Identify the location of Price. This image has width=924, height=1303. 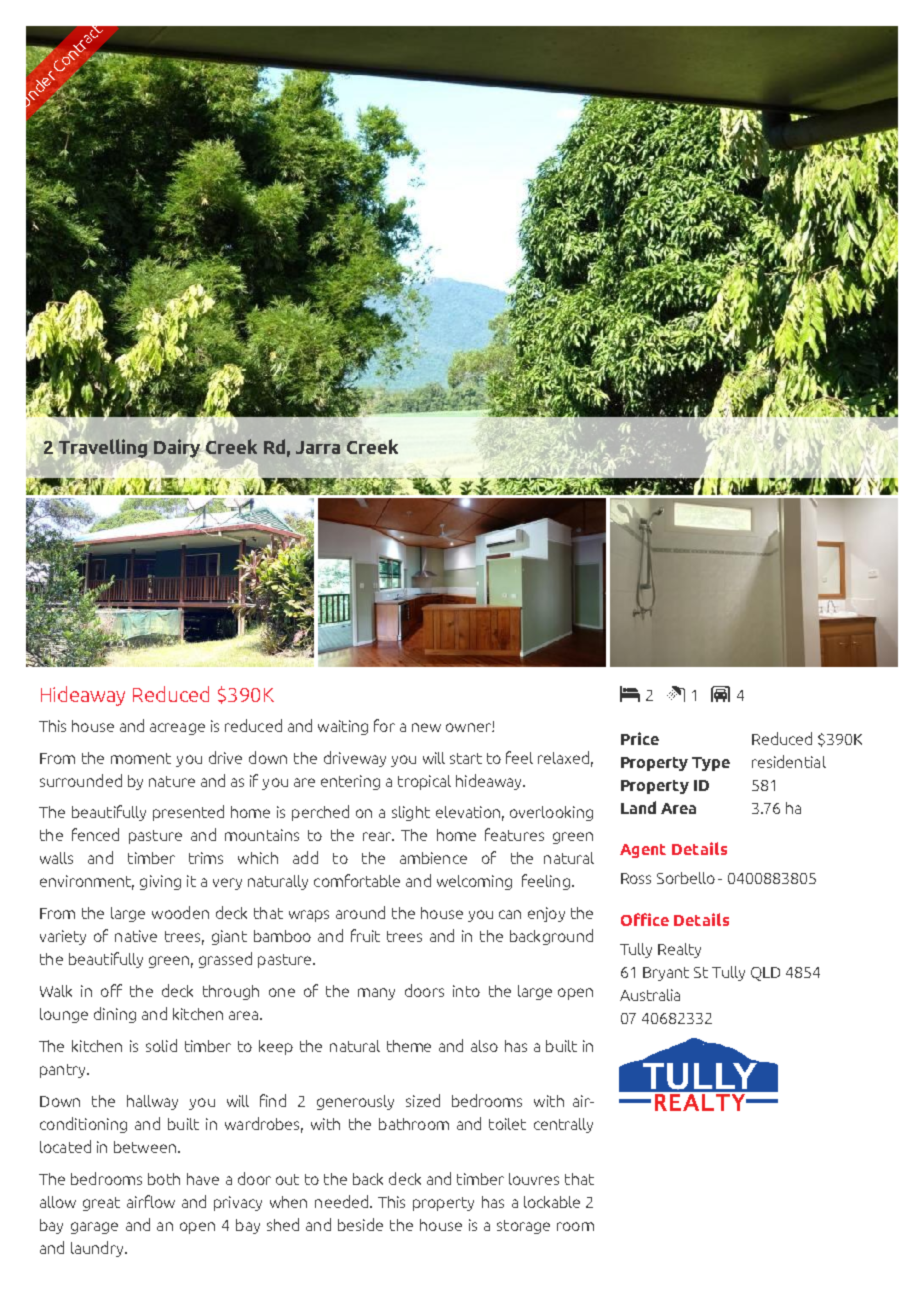
(640, 738).
